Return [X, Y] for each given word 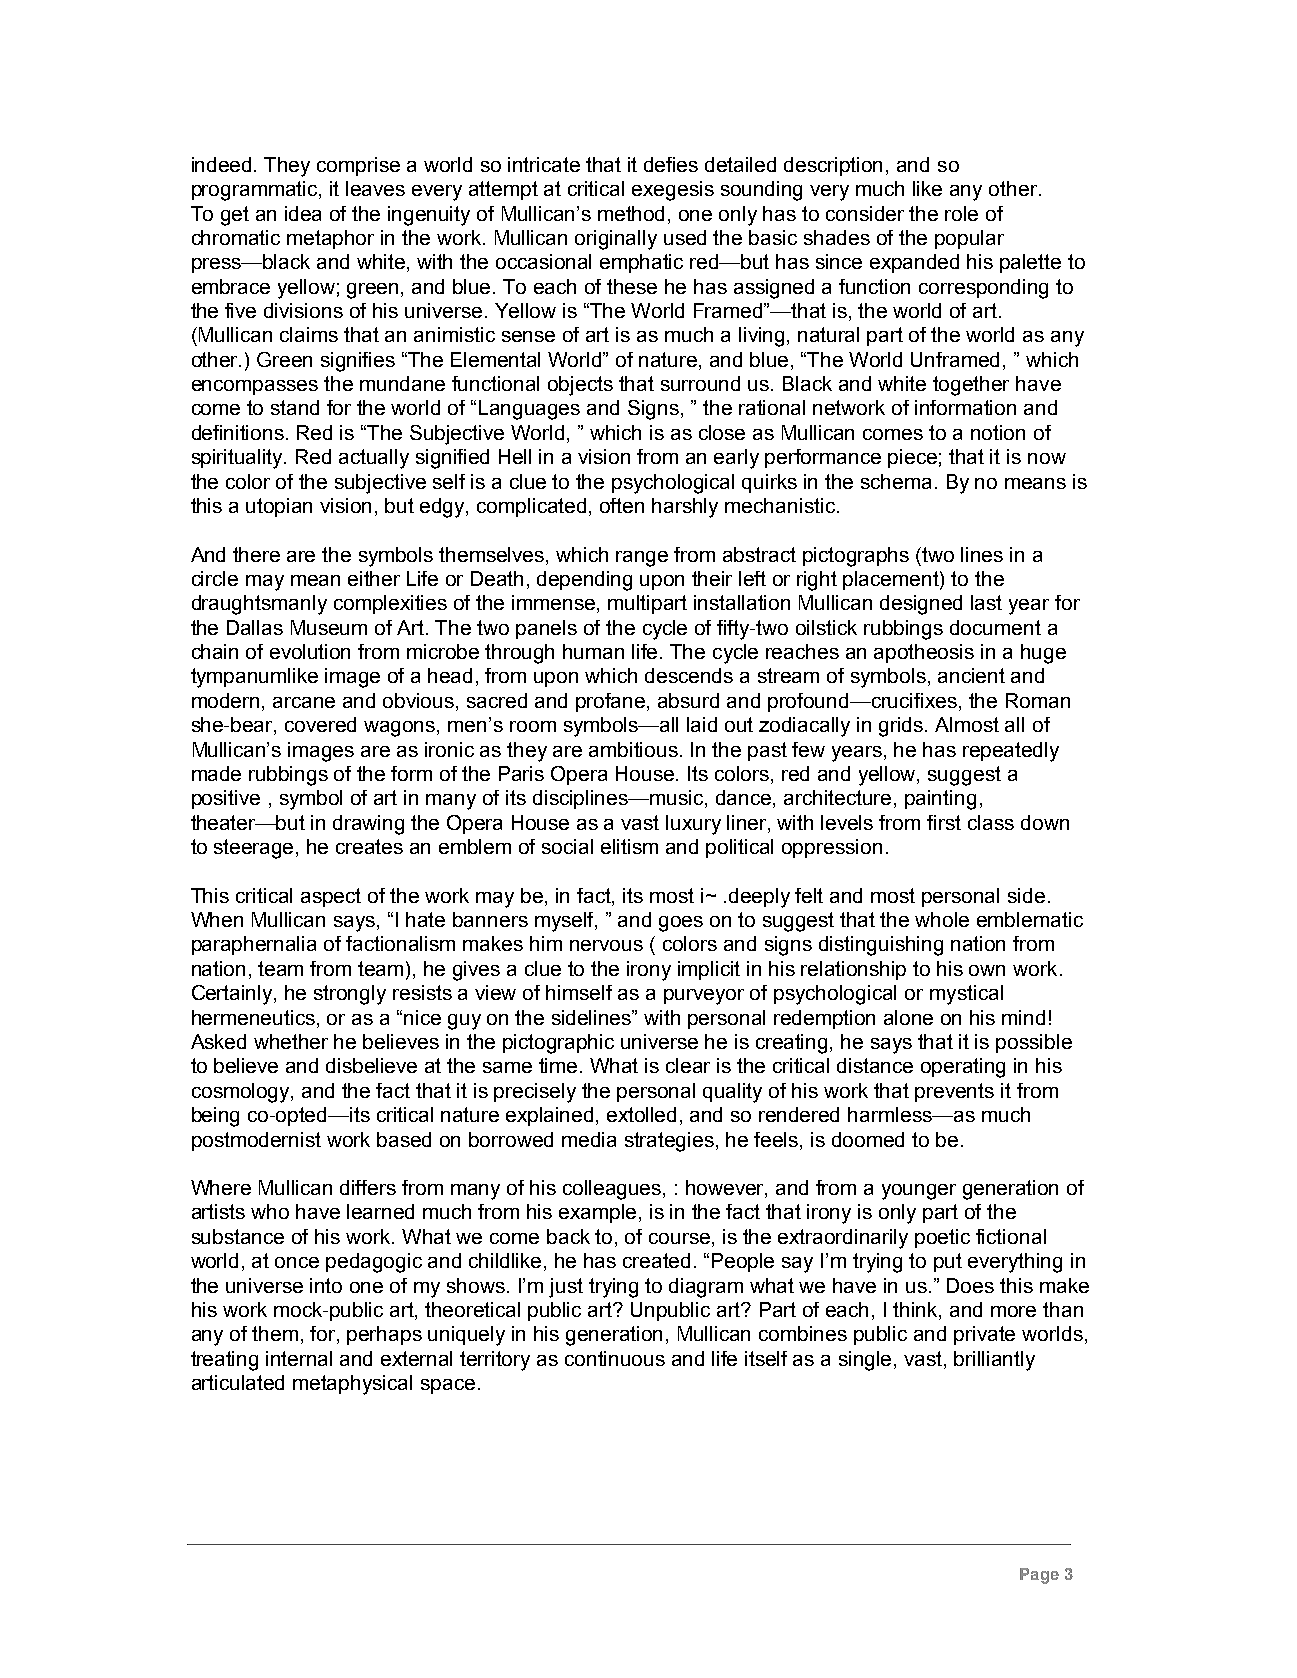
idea [303, 213]
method [631, 213]
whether [291, 1041]
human [593, 651]
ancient [971, 675]
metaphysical [352, 1385]
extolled [641, 1114]
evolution [310, 651]
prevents [954, 1092]
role [961, 213]
